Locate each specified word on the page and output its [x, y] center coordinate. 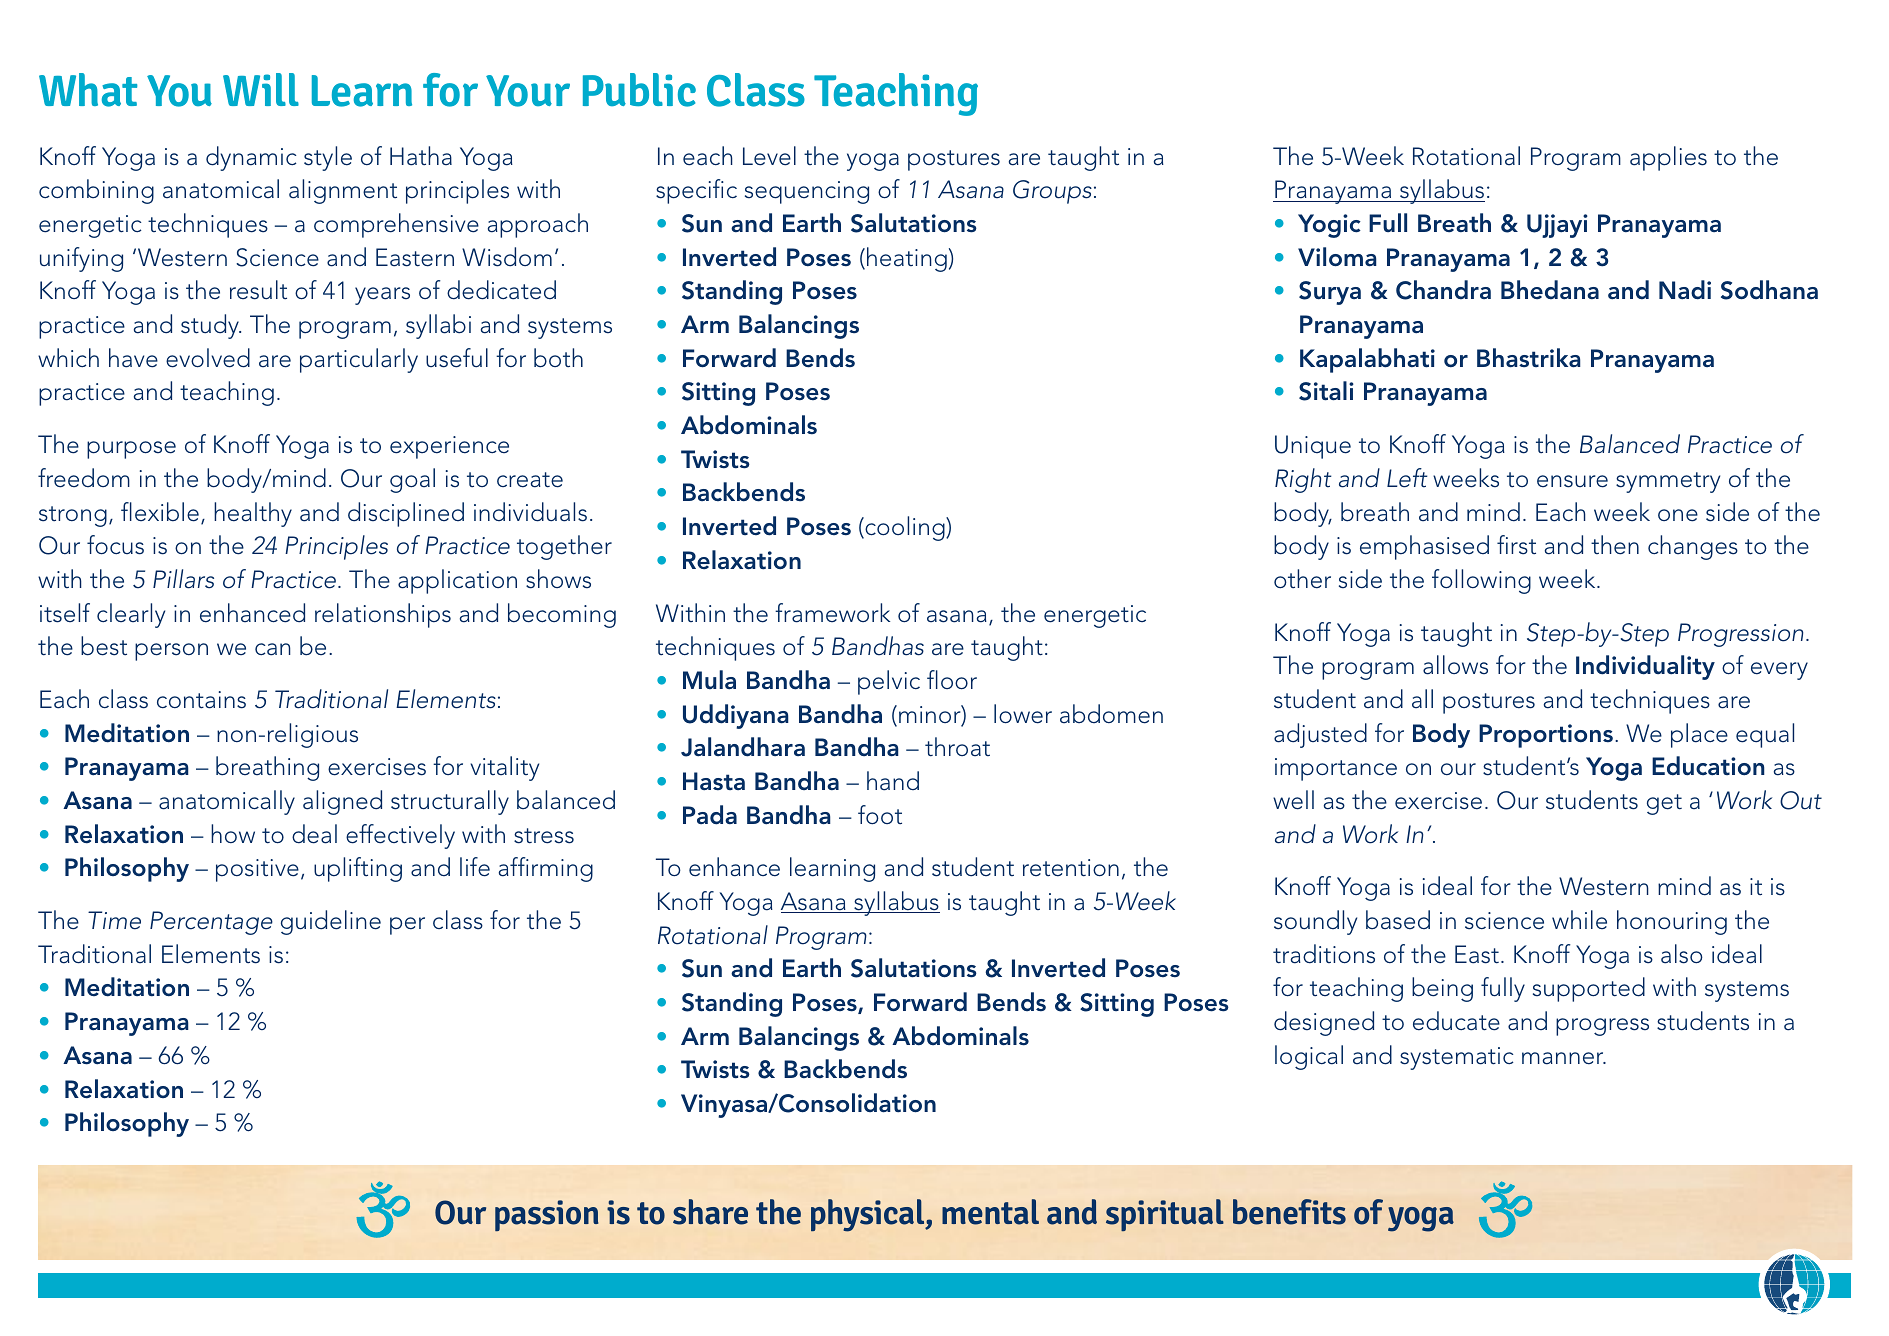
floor [952, 680]
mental [990, 1212]
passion [546, 1215]
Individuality [1645, 667]
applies [1668, 158]
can [273, 649]
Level [769, 156]
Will [261, 89]
